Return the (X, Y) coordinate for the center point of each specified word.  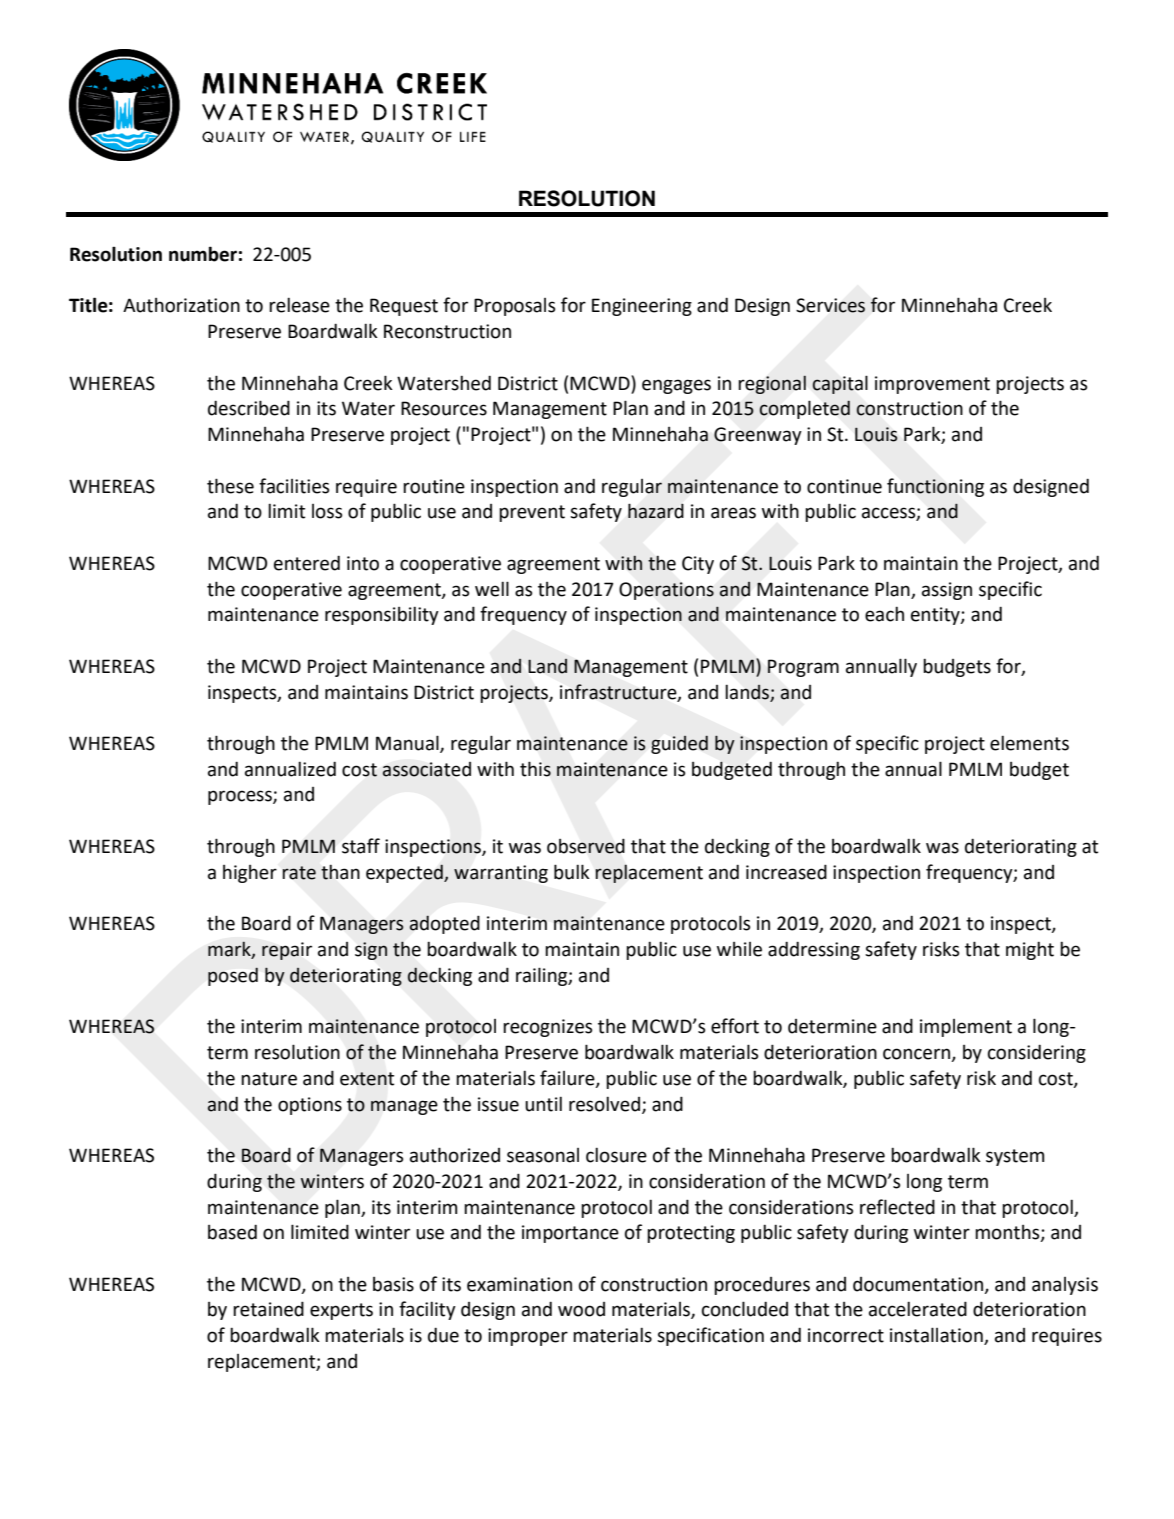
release (299, 305)
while (739, 949)
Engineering (642, 307)
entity (936, 616)
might (1030, 950)
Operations (666, 591)
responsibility (382, 615)
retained (268, 1309)
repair (287, 951)
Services (830, 305)
